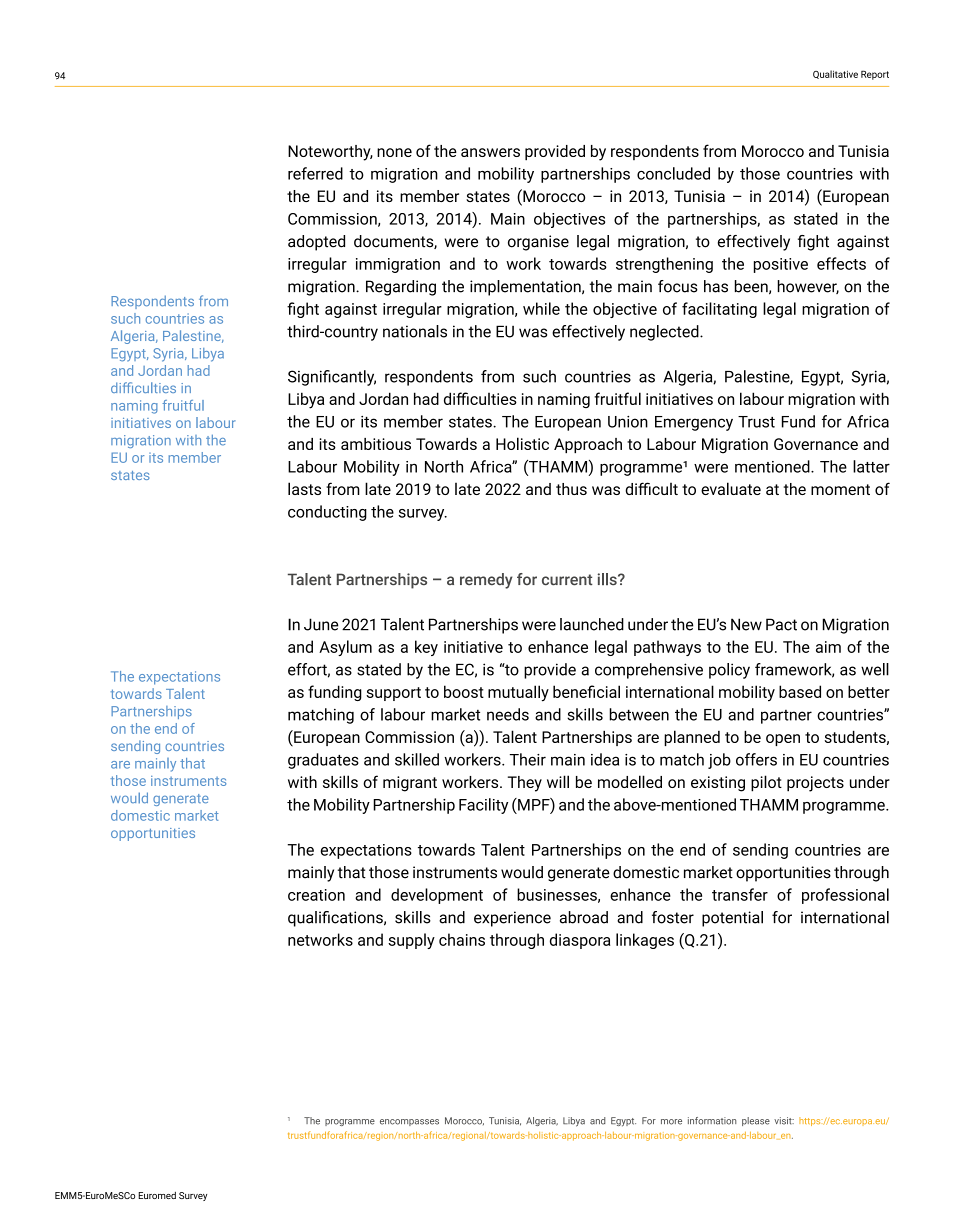 The image size is (958, 1232). I want to click on conducting, so click(327, 513).
